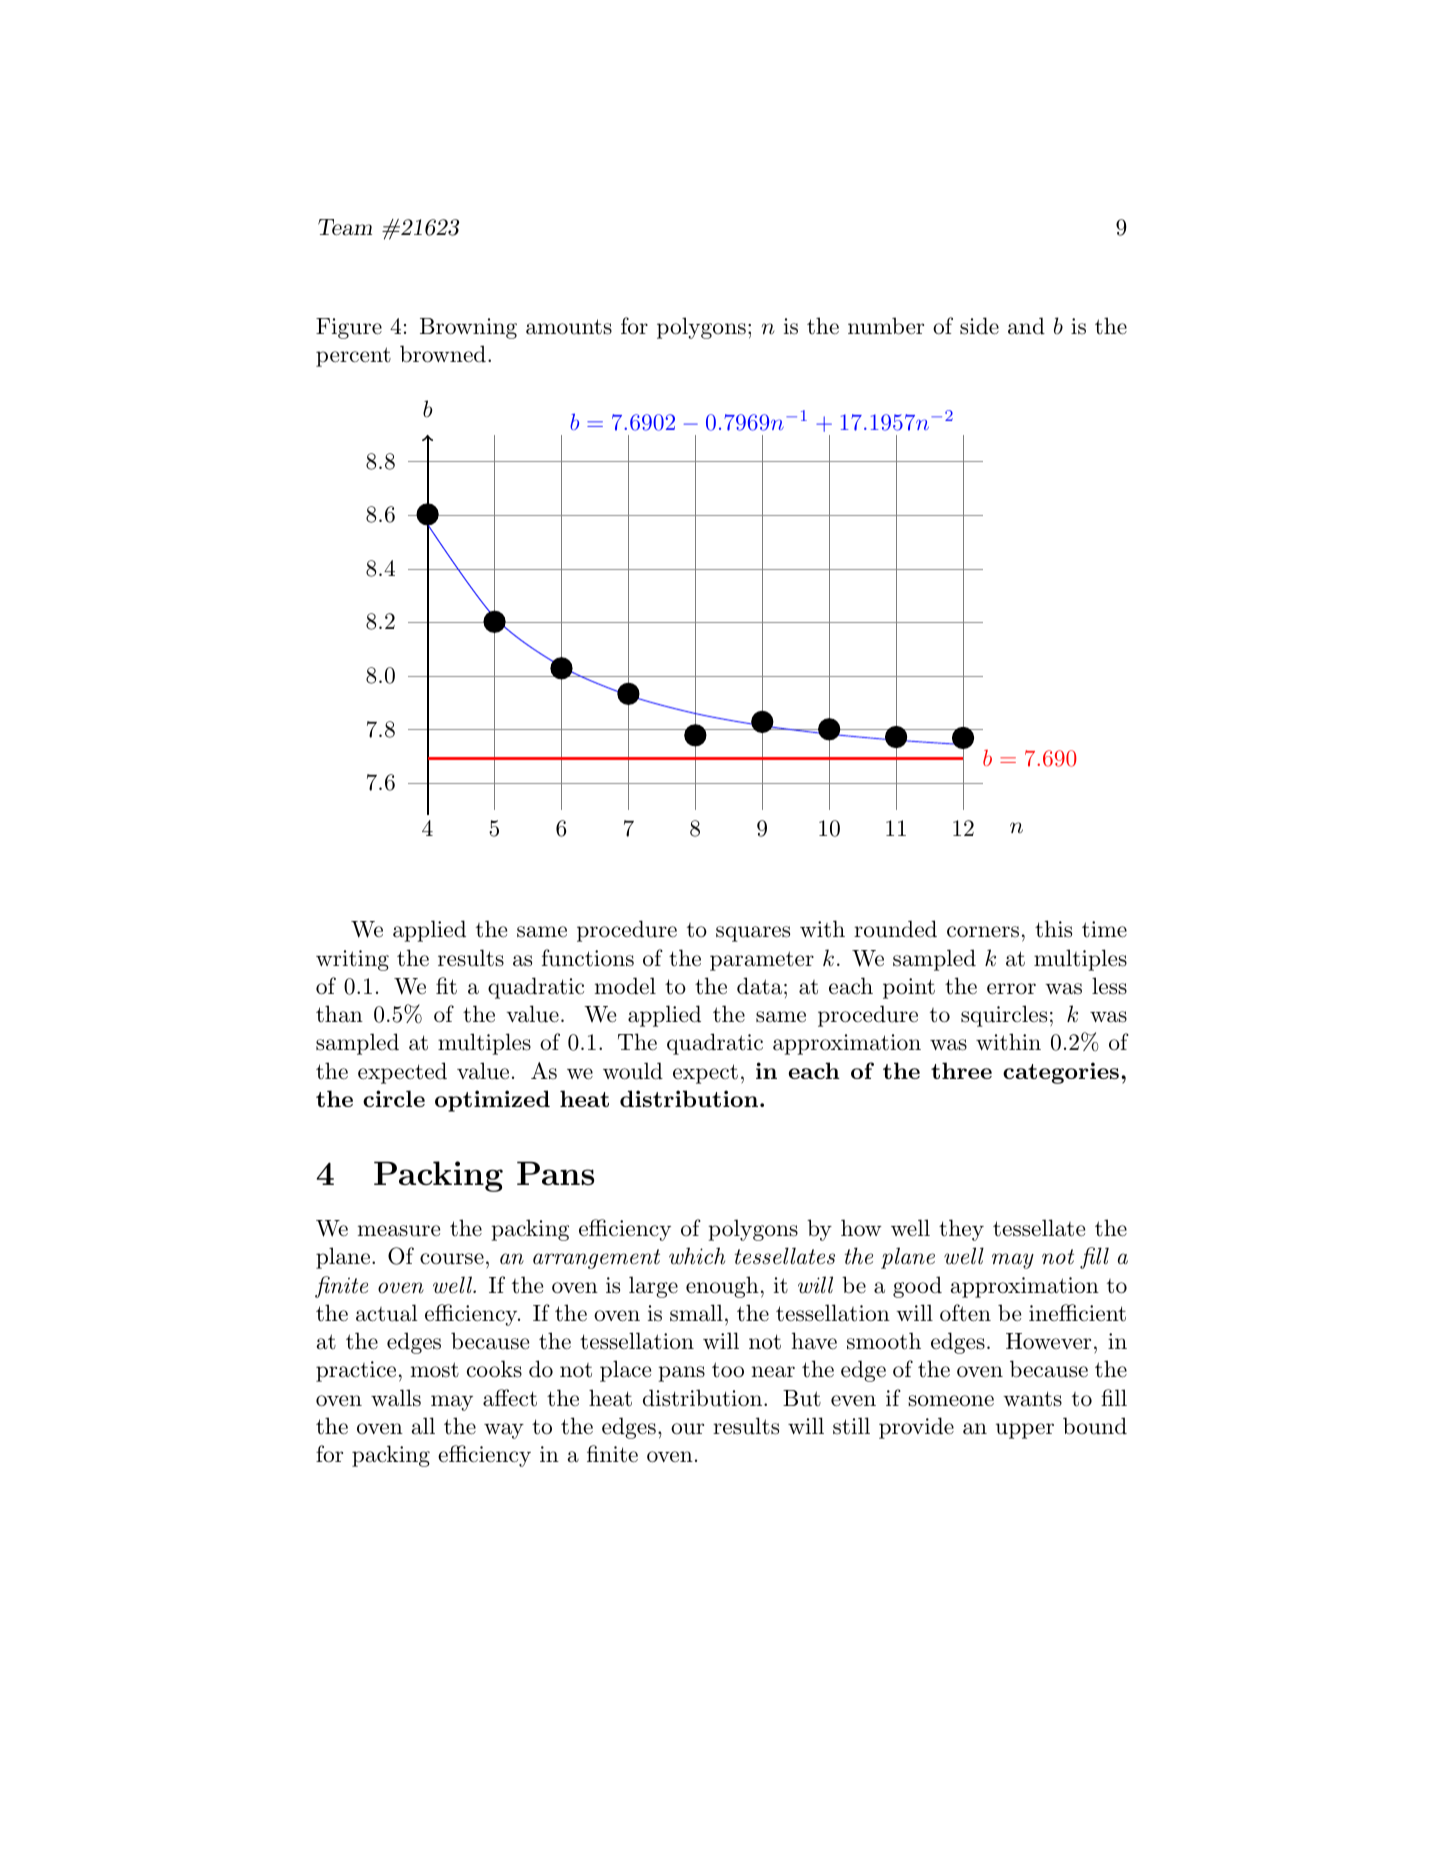  What do you see at coordinates (1053, 929) in the image?
I see `this` at bounding box center [1053, 929].
